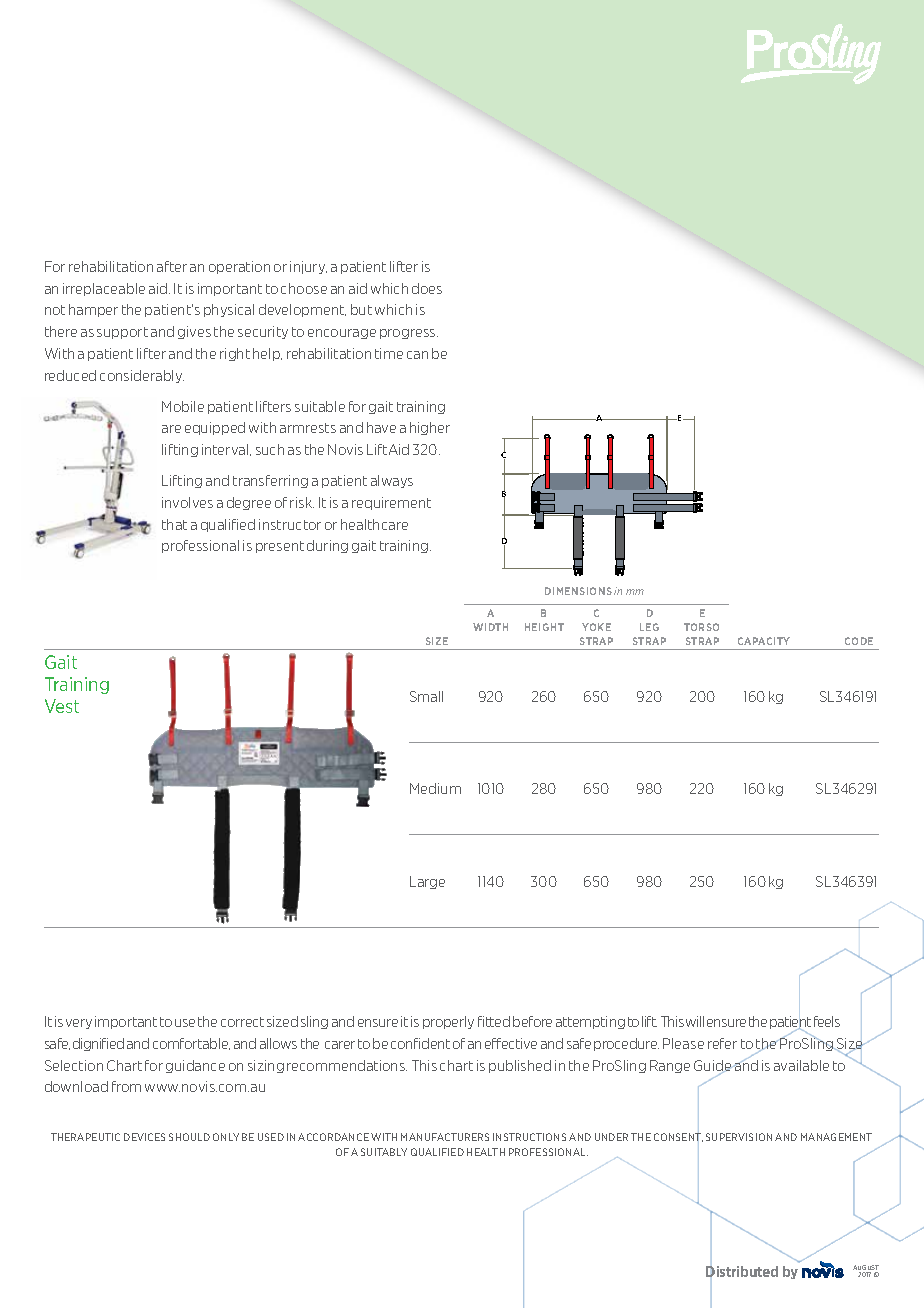  What do you see at coordinates (104, 289) in the screenshot?
I see `irreplaceable` at bounding box center [104, 289].
